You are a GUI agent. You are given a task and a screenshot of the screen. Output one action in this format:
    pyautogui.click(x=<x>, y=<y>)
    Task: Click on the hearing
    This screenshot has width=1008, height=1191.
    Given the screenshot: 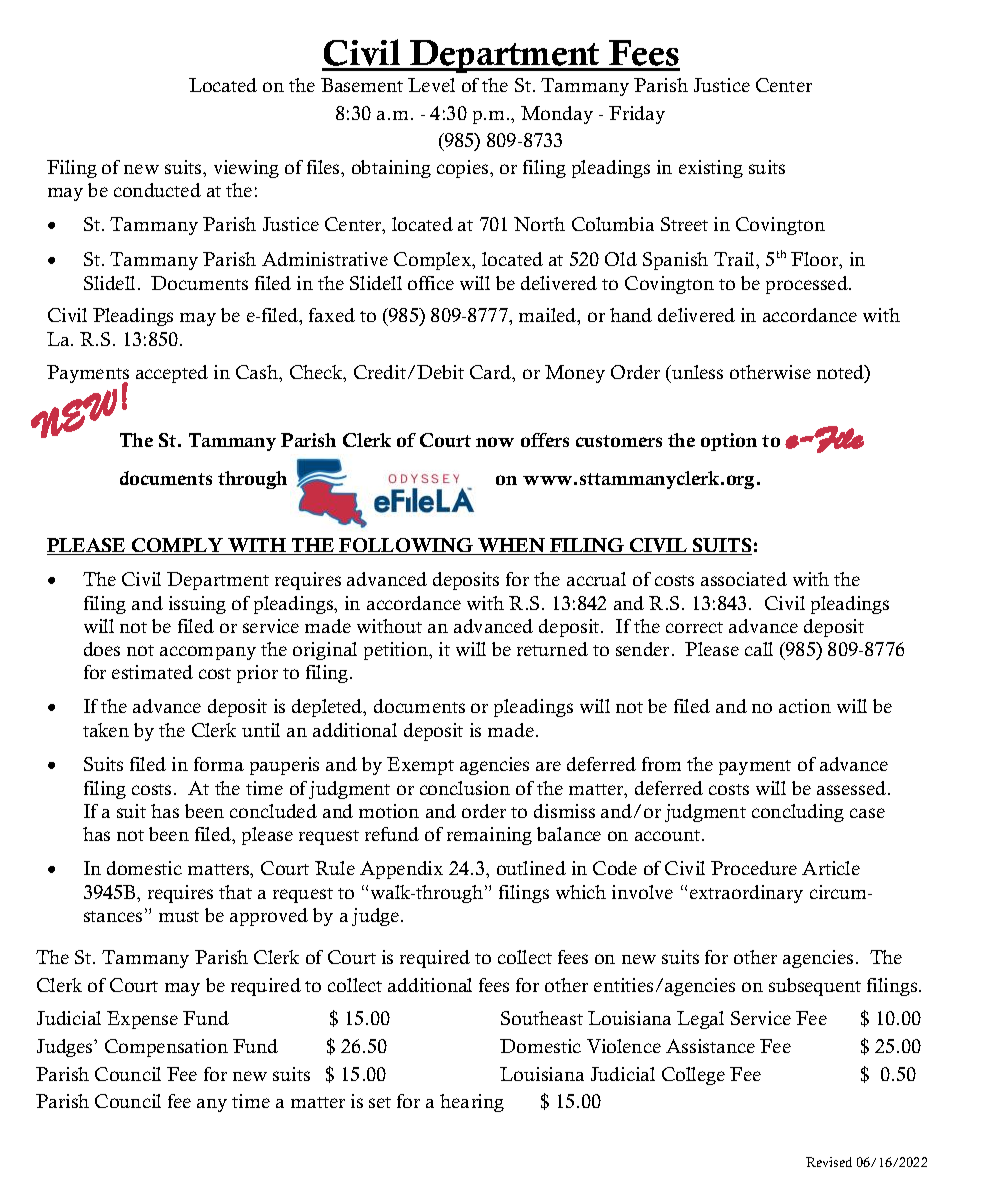 What is the action you would take?
    pyautogui.click(x=472, y=1103)
